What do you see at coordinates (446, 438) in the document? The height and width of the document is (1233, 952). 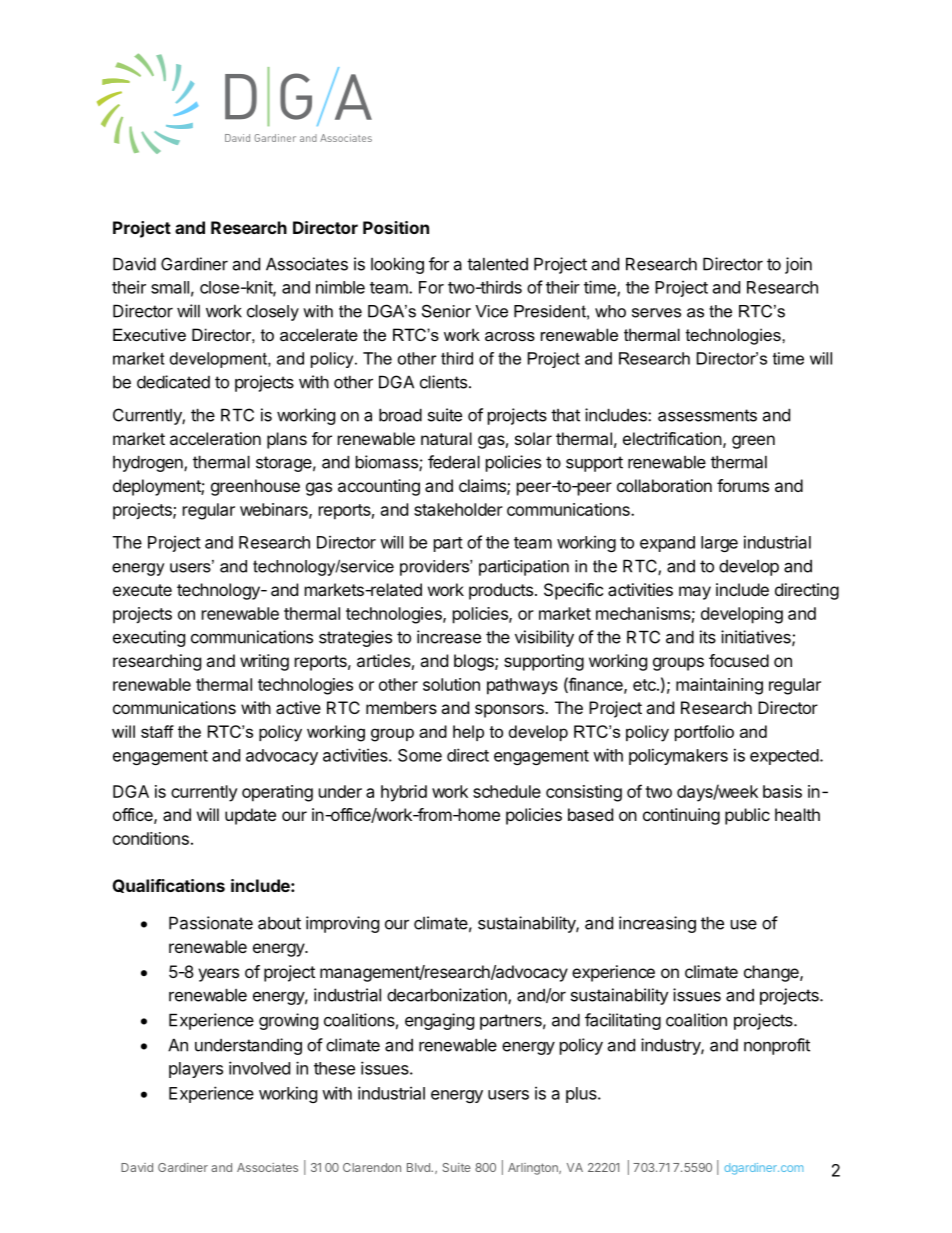 I see `natural` at bounding box center [446, 438].
